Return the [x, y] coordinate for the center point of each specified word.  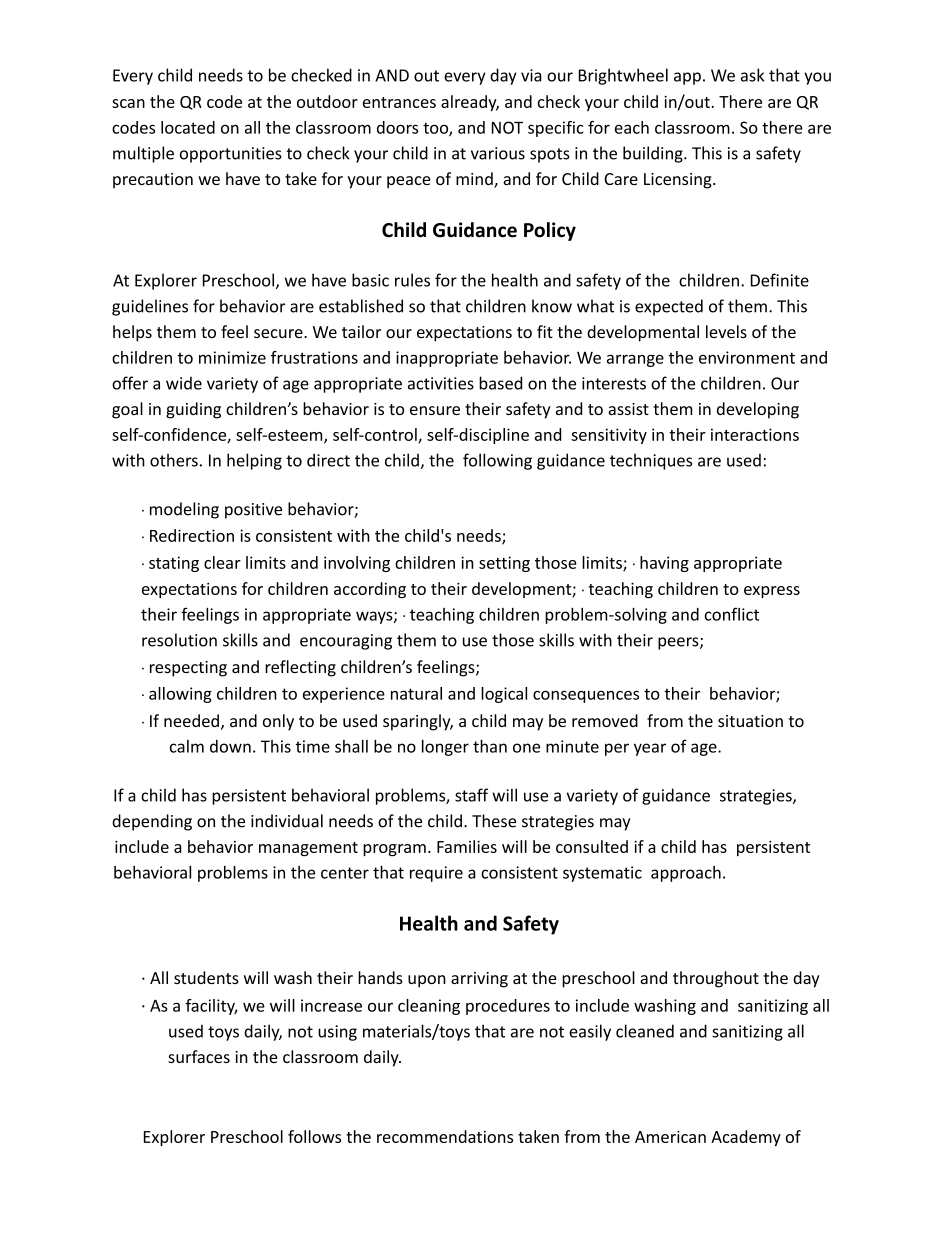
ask [752, 75]
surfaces [199, 1056]
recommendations [445, 1136]
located [188, 127]
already [470, 103]
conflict [732, 614]
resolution [179, 640]
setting [504, 564]
